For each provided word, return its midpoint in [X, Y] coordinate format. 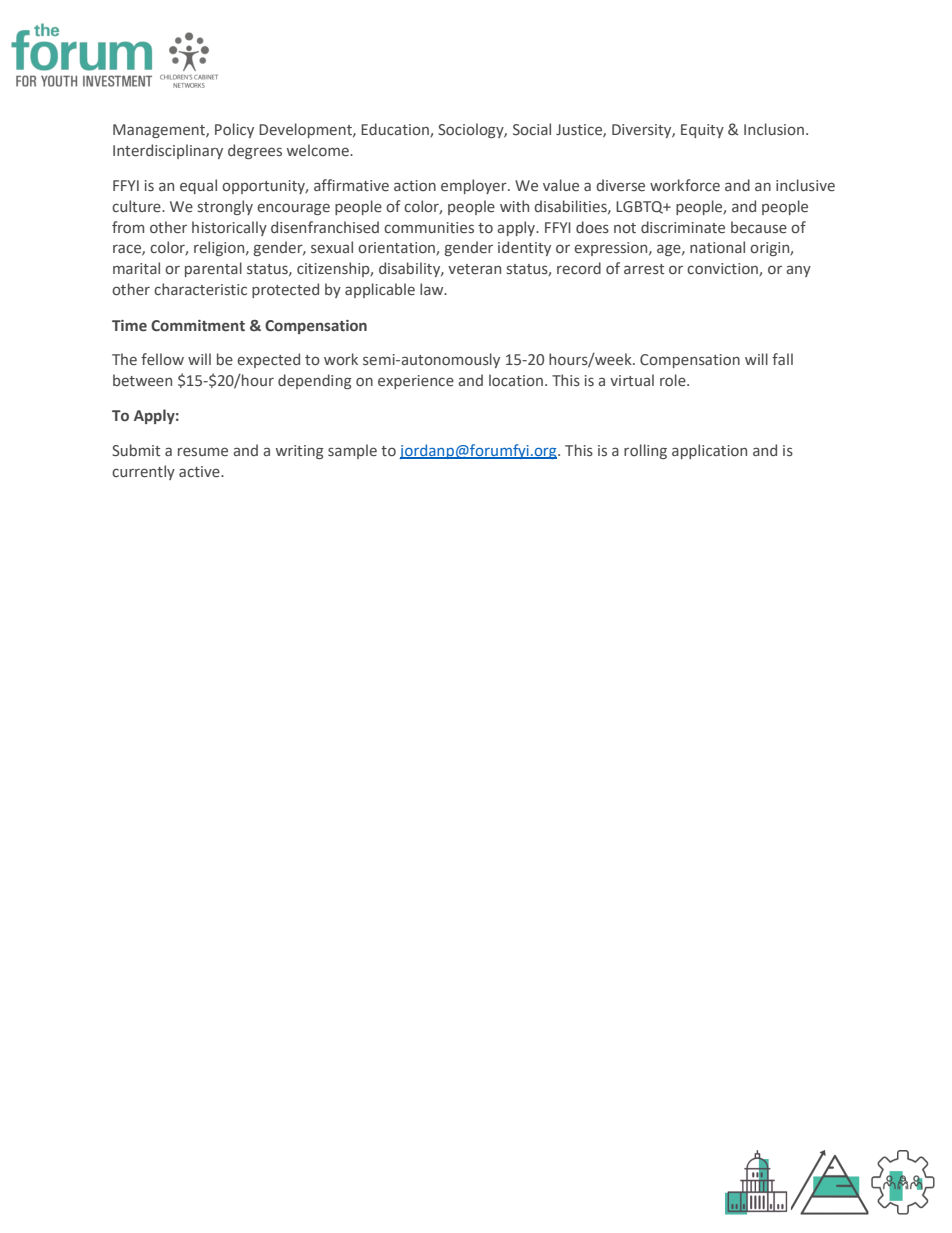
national [717, 247]
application [709, 451]
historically [229, 228]
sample [352, 451]
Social [532, 129]
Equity [702, 131]
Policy [234, 130]
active [200, 472]
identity [524, 248]
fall [782, 359]
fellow [162, 359]
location [516, 380]
